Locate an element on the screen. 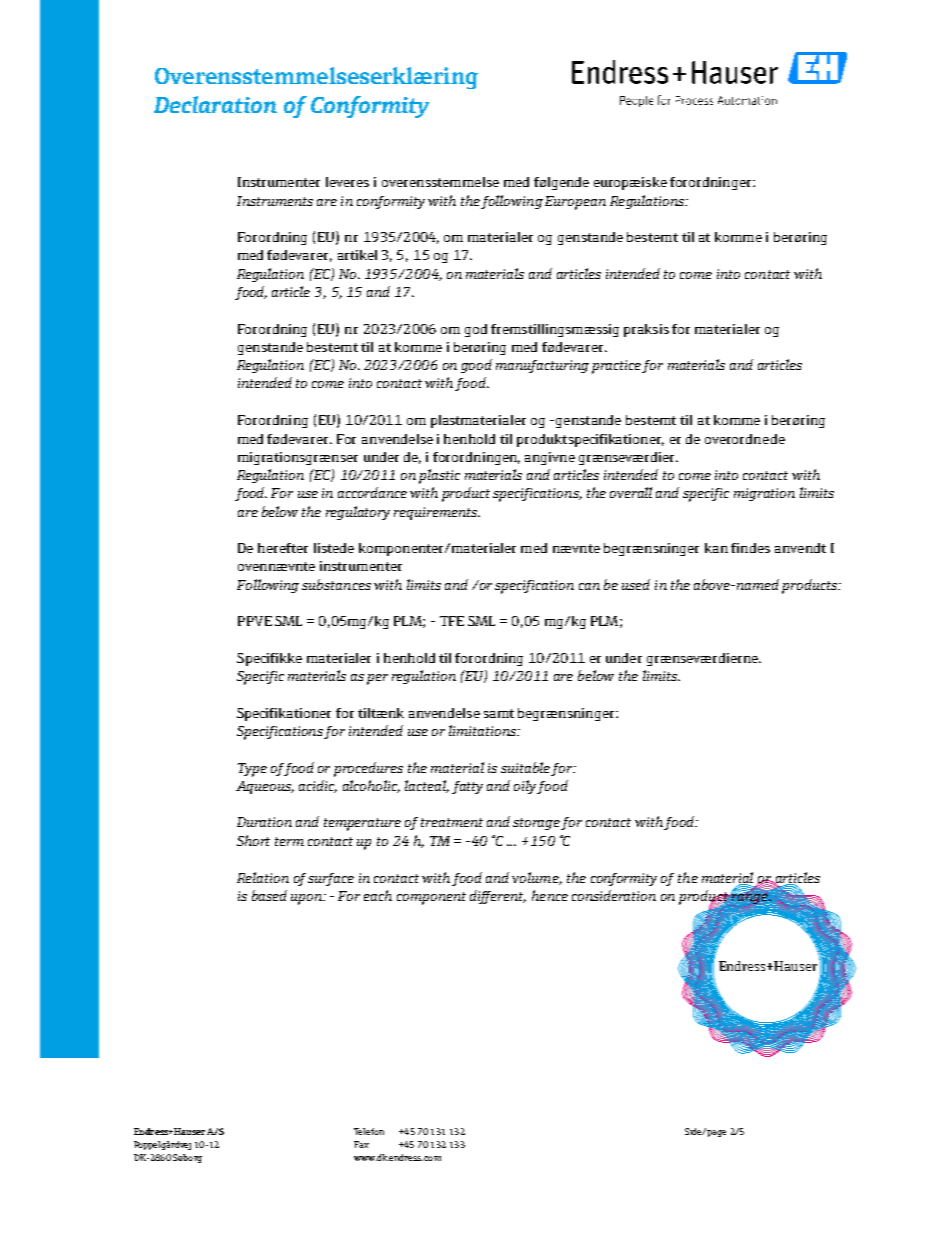  samt is located at coordinates (499, 713).
